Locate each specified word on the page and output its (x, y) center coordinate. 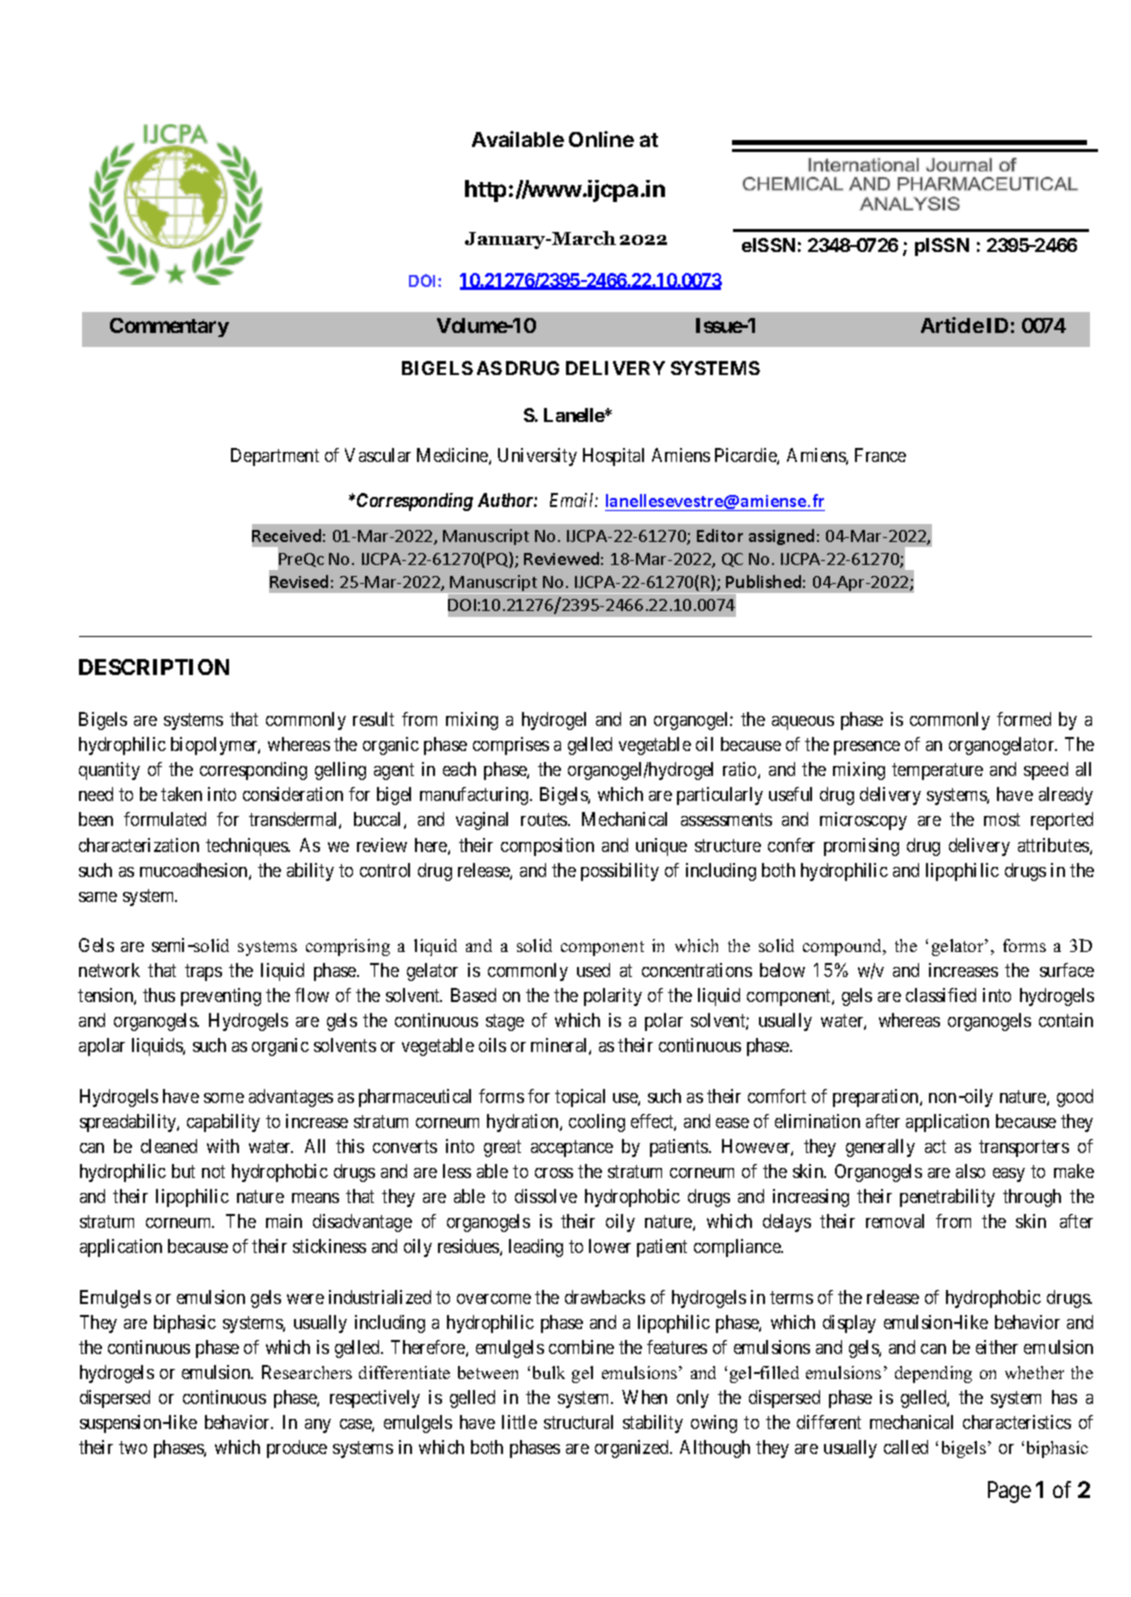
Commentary (169, 327)
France (880, 455)
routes (545, 820)
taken (181, 794)
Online (601, 139)
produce (297, 1449)
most (1002, 820)
